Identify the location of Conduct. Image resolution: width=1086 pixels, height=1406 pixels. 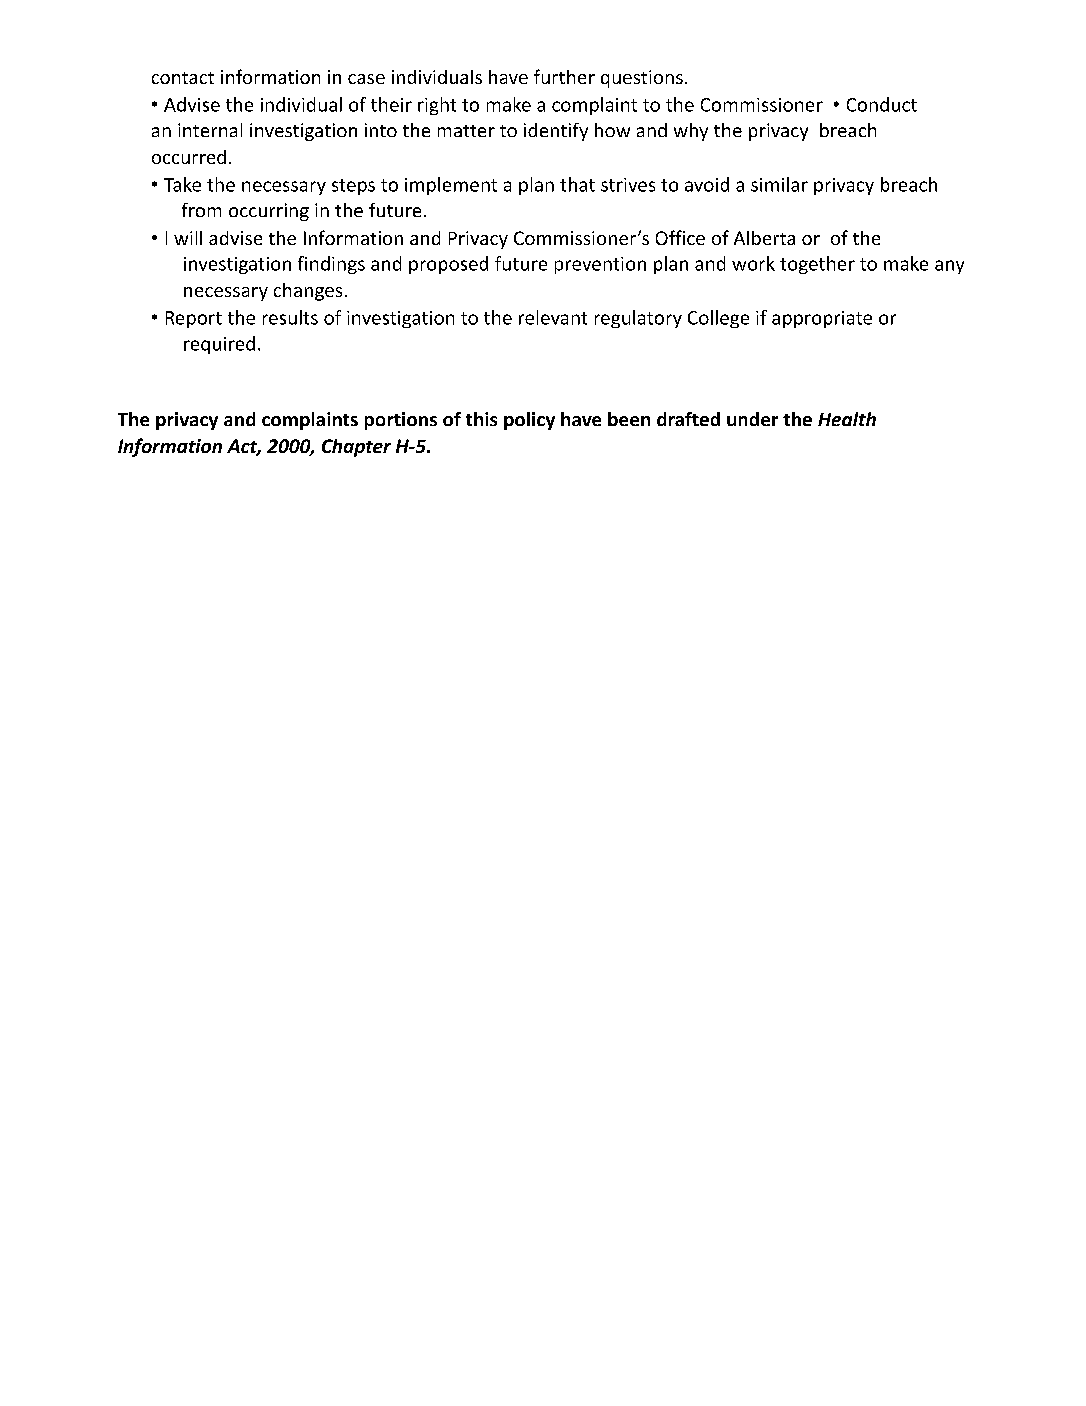
(882, 104).
